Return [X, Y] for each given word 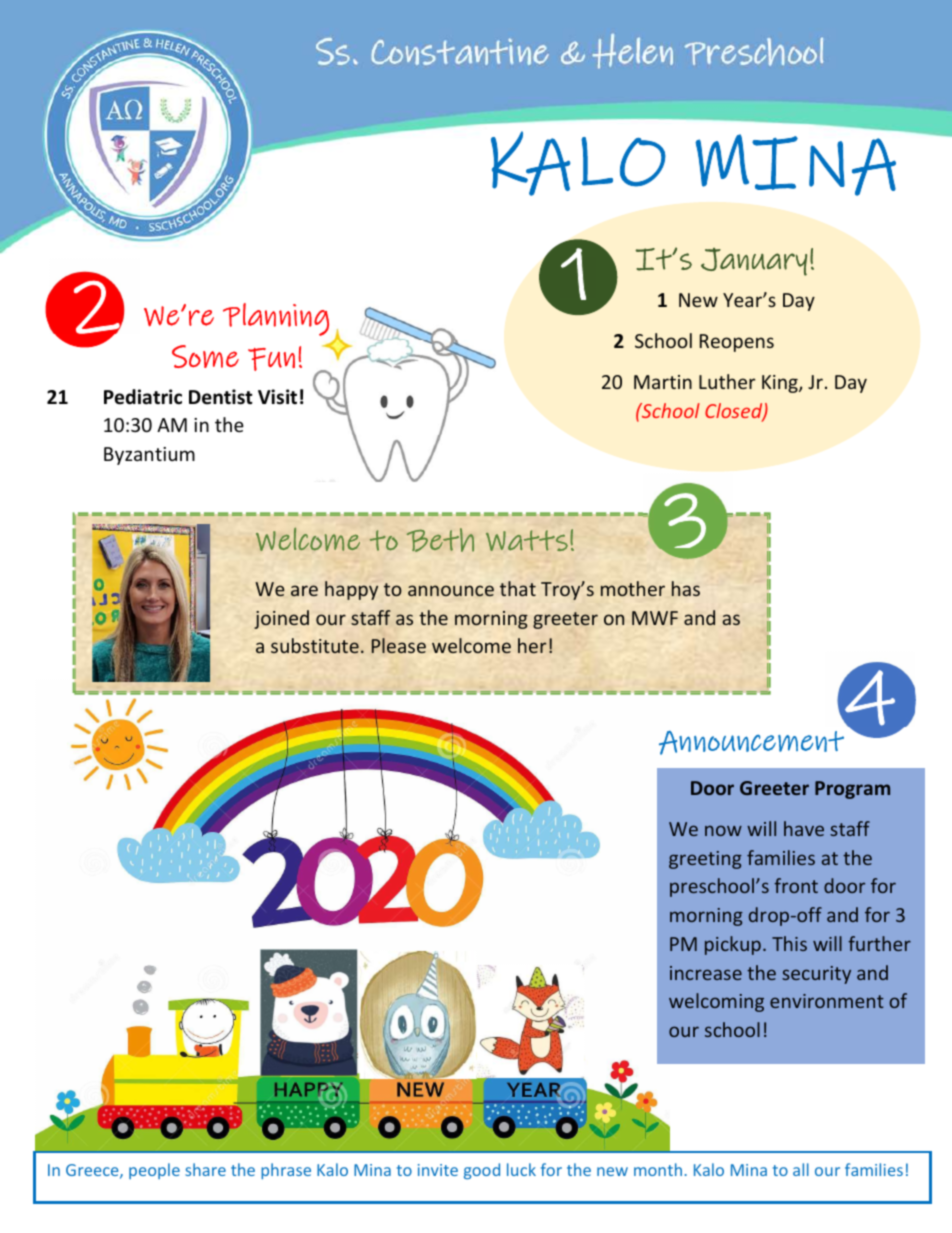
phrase [286, 1171]
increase [706, 973]
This [789, 943]
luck [521, 1169]
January [754, 262]
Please [399, 645]
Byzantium [149, 456]
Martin [663, 382]
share [205, 1169]
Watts [527, 540]
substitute [315, 645]
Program [852, 790]
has [686, 588]
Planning [276, 319]
